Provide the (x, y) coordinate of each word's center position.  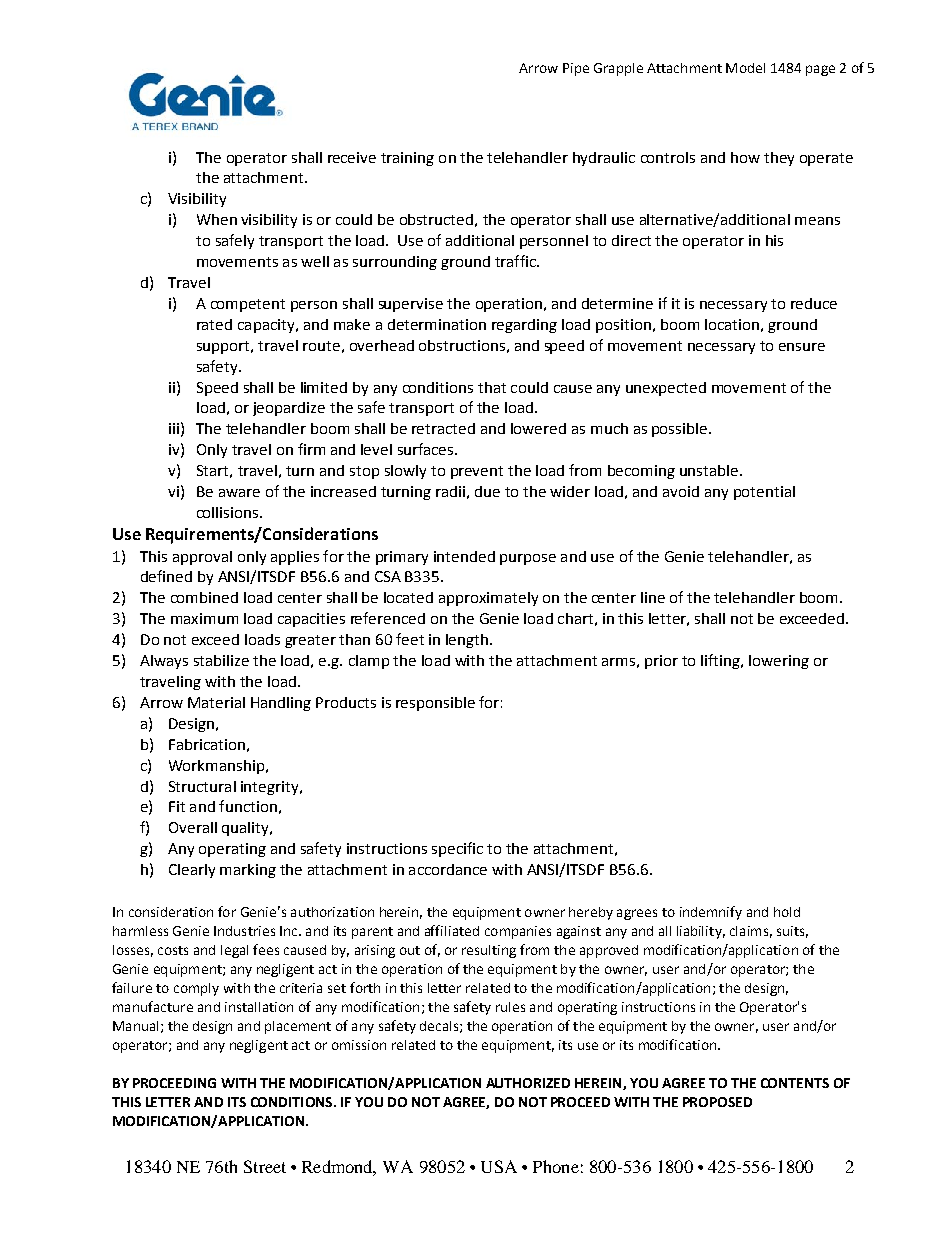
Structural (202, 786)
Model (745, 68)
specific (457, 849)
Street (265, 1166)
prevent (477, 472)
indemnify (711, 913)
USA (499, 1166)
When (217, 219)
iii (174, 428)
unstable (710, 470)
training (407, 159)
